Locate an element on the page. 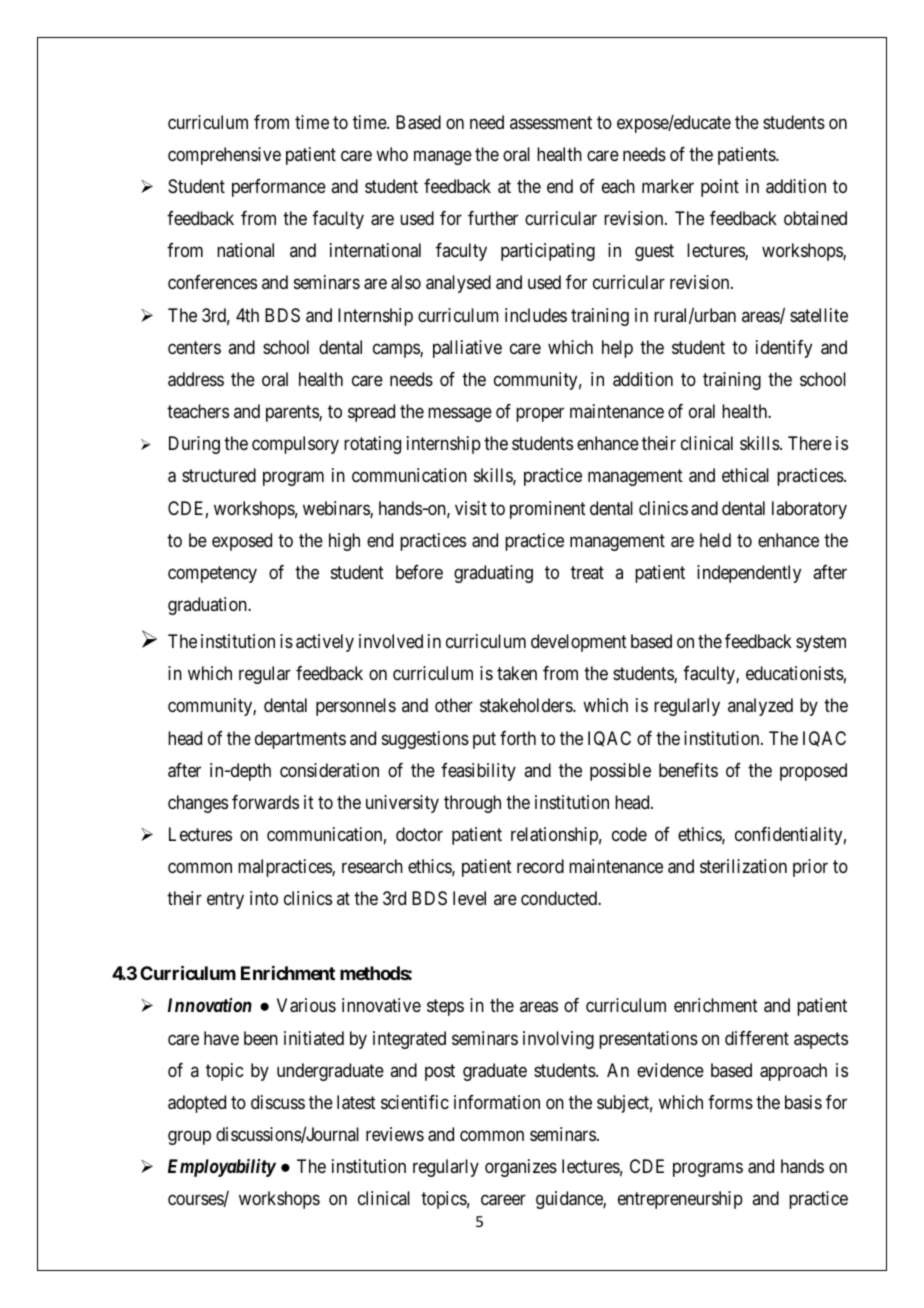 The image size is (924, 1308). forwards is located at coordinates (265, 802).
